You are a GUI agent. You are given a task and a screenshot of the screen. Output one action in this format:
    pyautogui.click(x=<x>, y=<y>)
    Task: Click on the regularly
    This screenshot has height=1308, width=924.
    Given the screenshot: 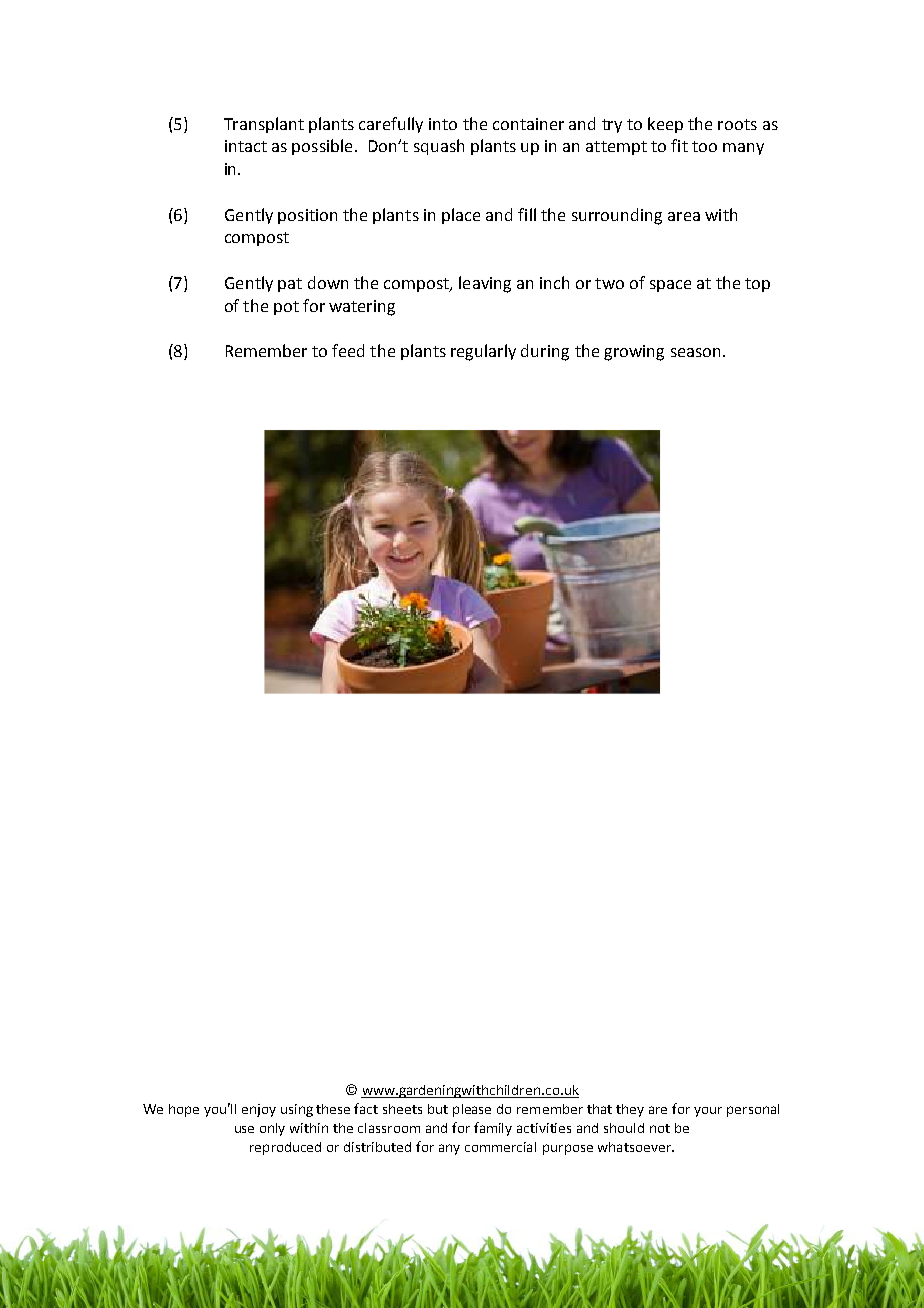 What is the action you would take?
    pyautogui.click(x=483, y=352)
